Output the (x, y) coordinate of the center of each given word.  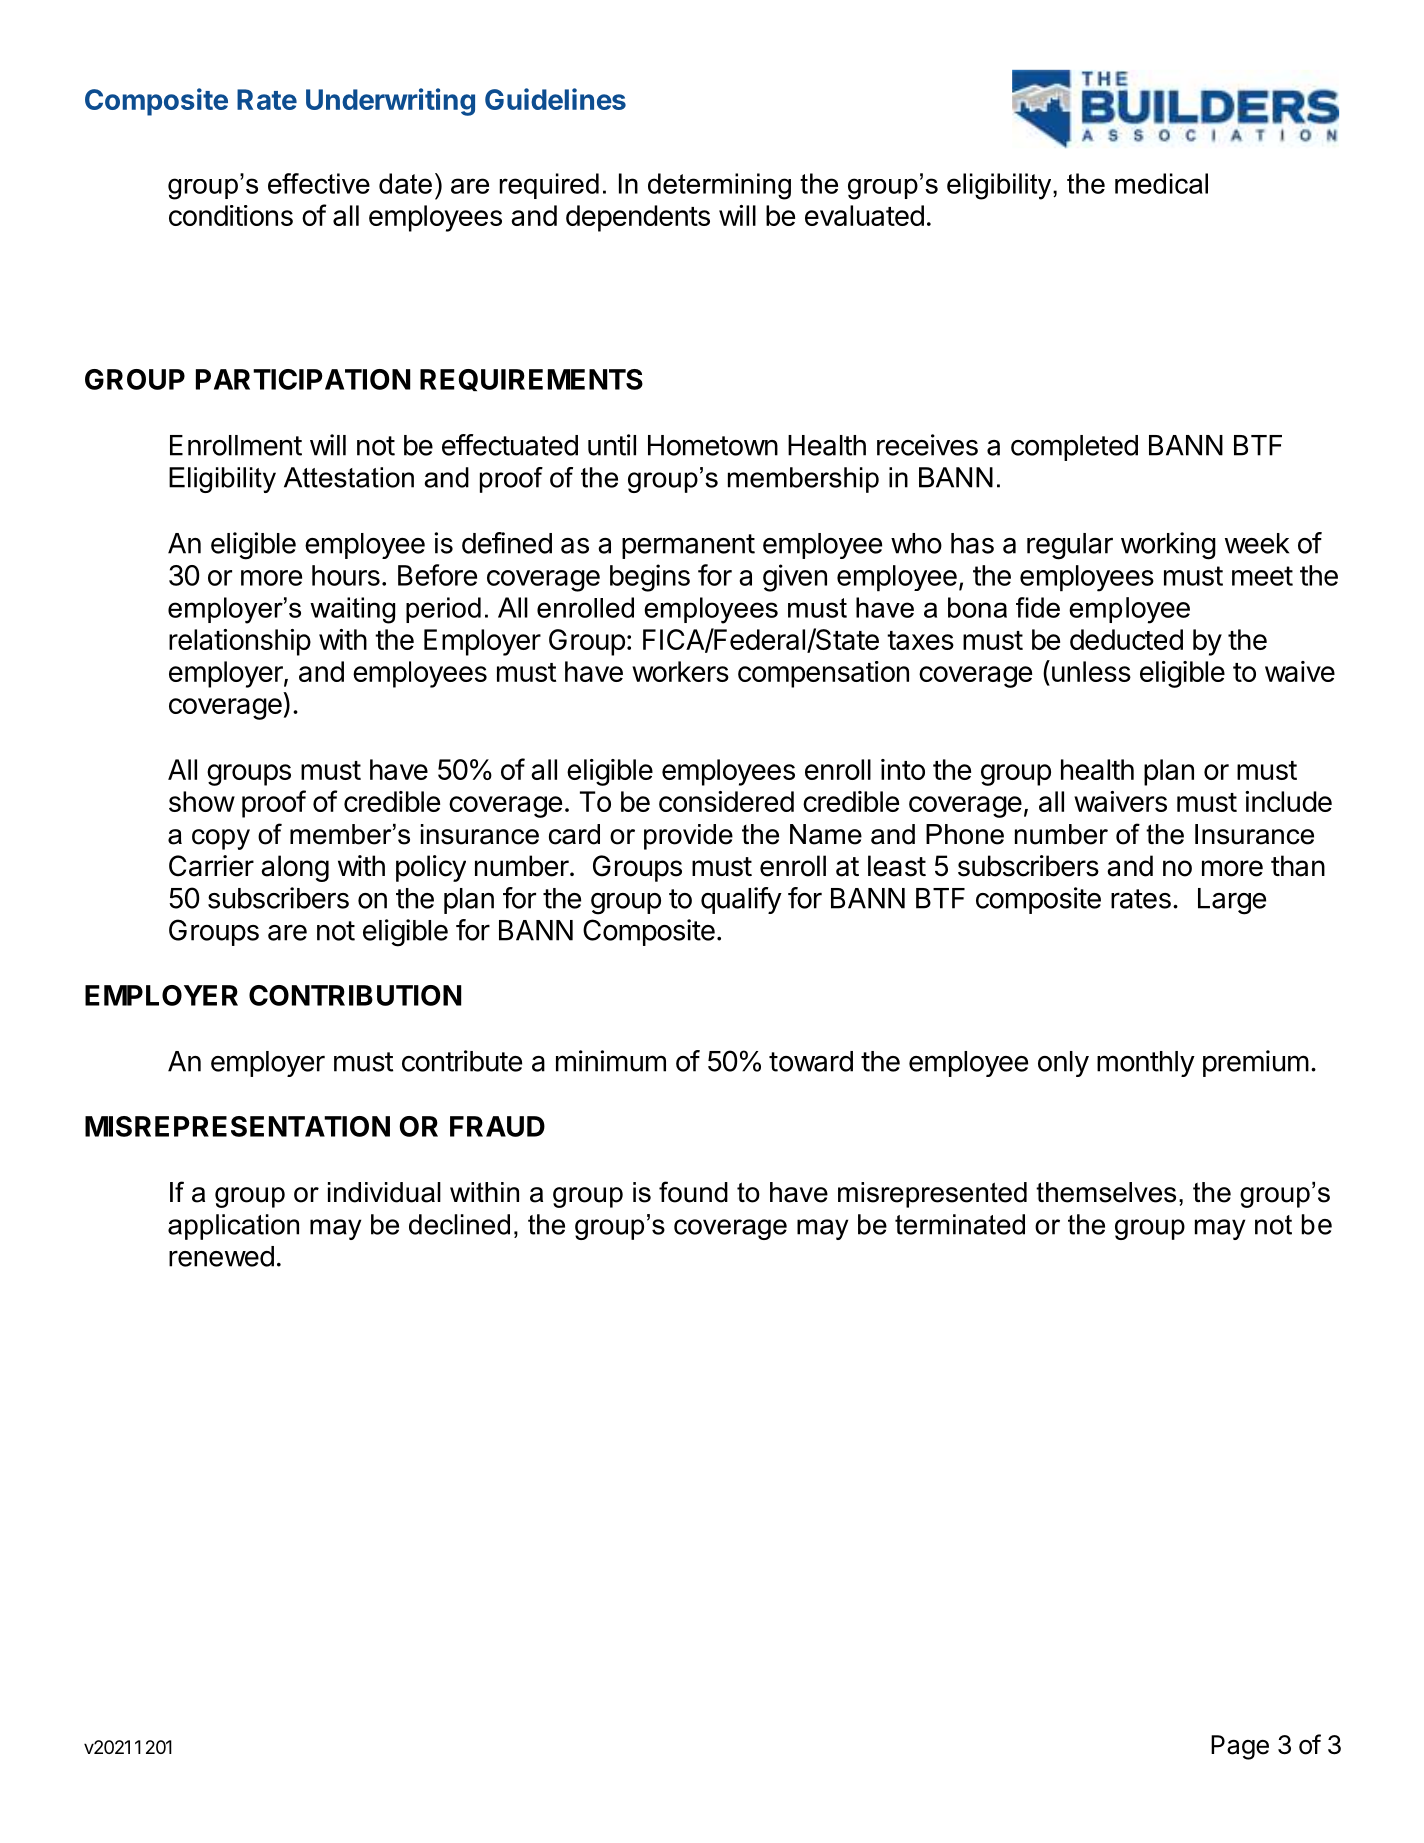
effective (319, 183)
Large (1232, 901)
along (295, 868)
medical (1161, 183)
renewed (221, 1256)
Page (1240, 1747)
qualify (741, 900)
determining (719, 186)
